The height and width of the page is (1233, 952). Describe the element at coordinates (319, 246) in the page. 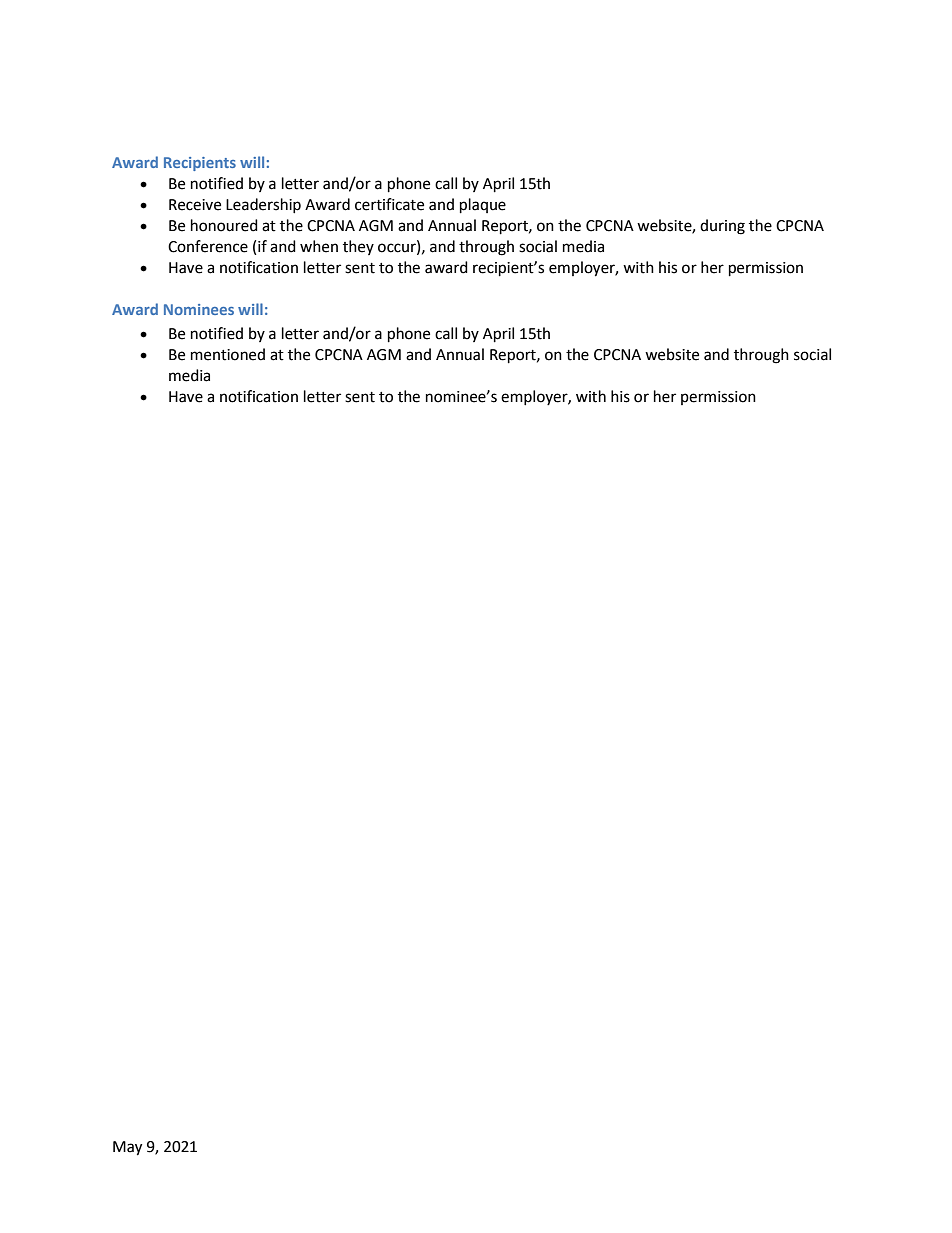

I see `when` at that location.
